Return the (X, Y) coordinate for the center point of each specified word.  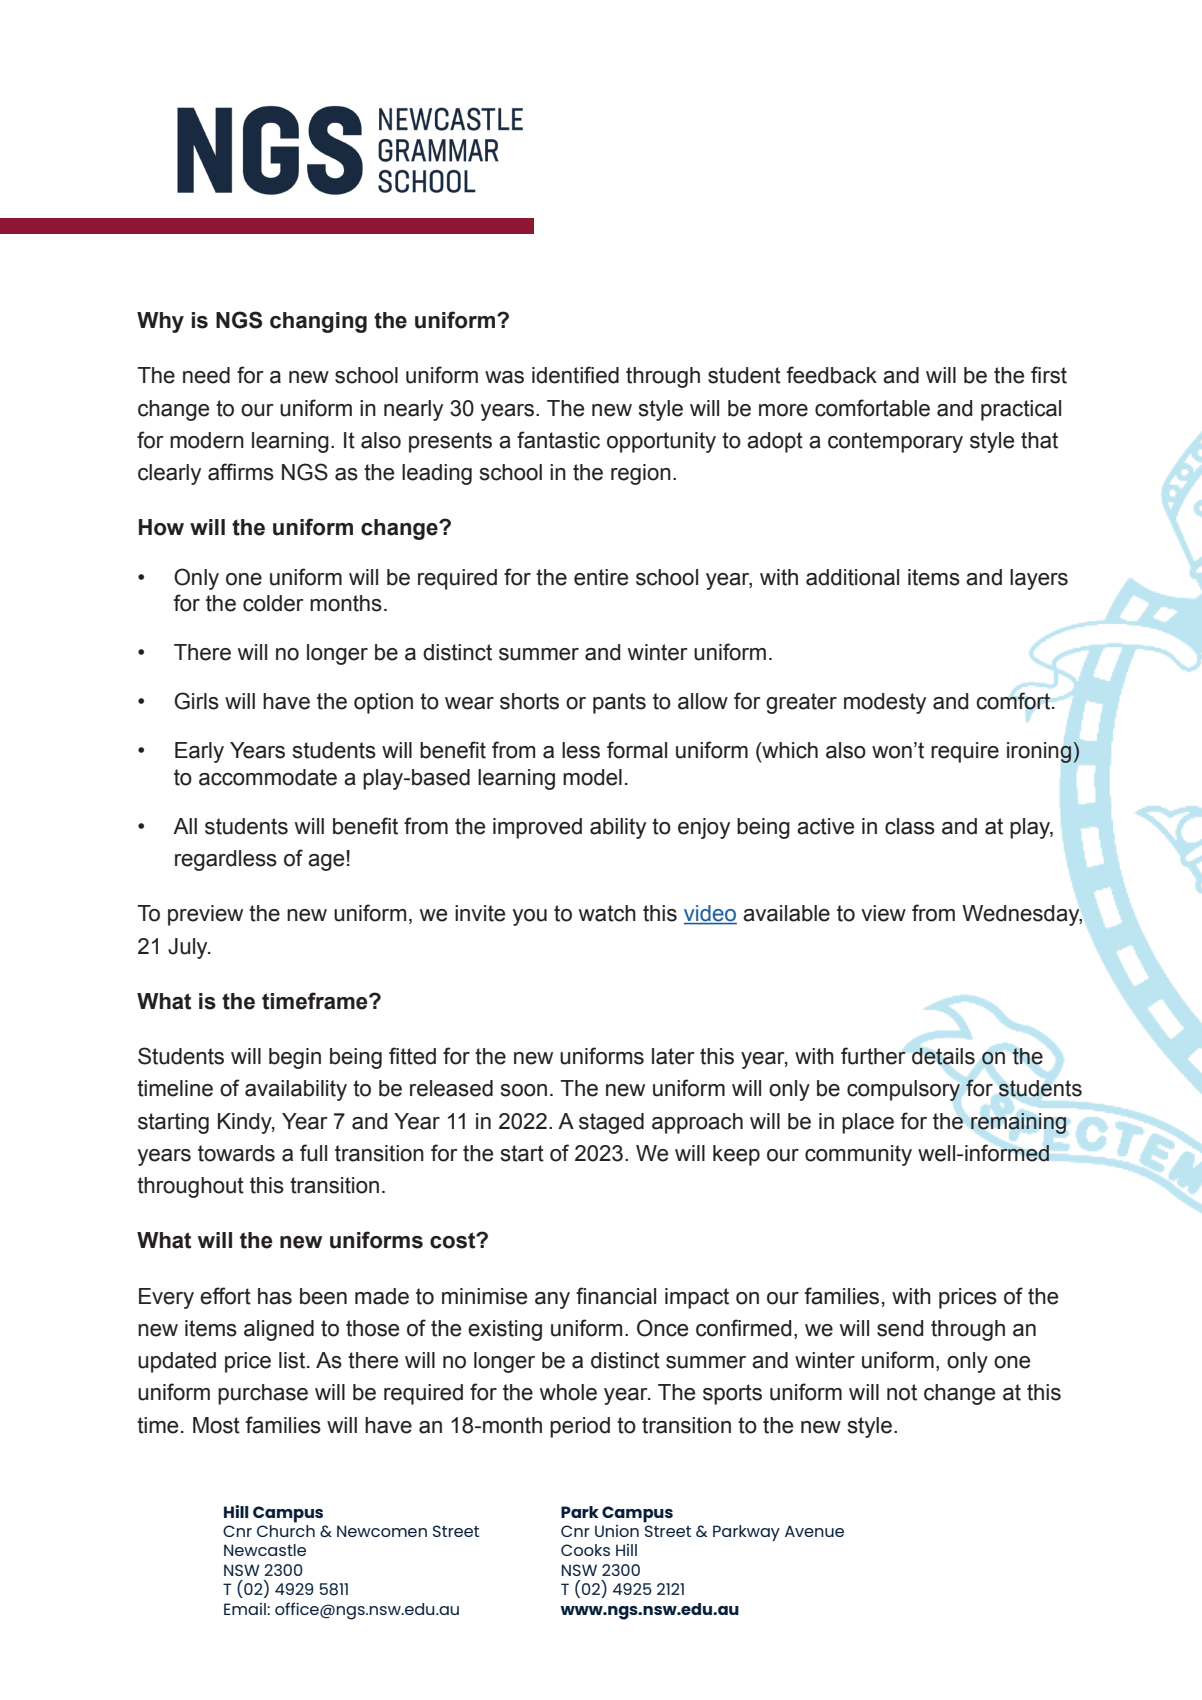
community (858, 1155)
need (206, 375)
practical (1021, 410)
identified (575, 375)
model (592, 777)
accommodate (268, 777)
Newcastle (265, 1550)
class (910, 826)
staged (611, 1123)
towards (236, 1153)
